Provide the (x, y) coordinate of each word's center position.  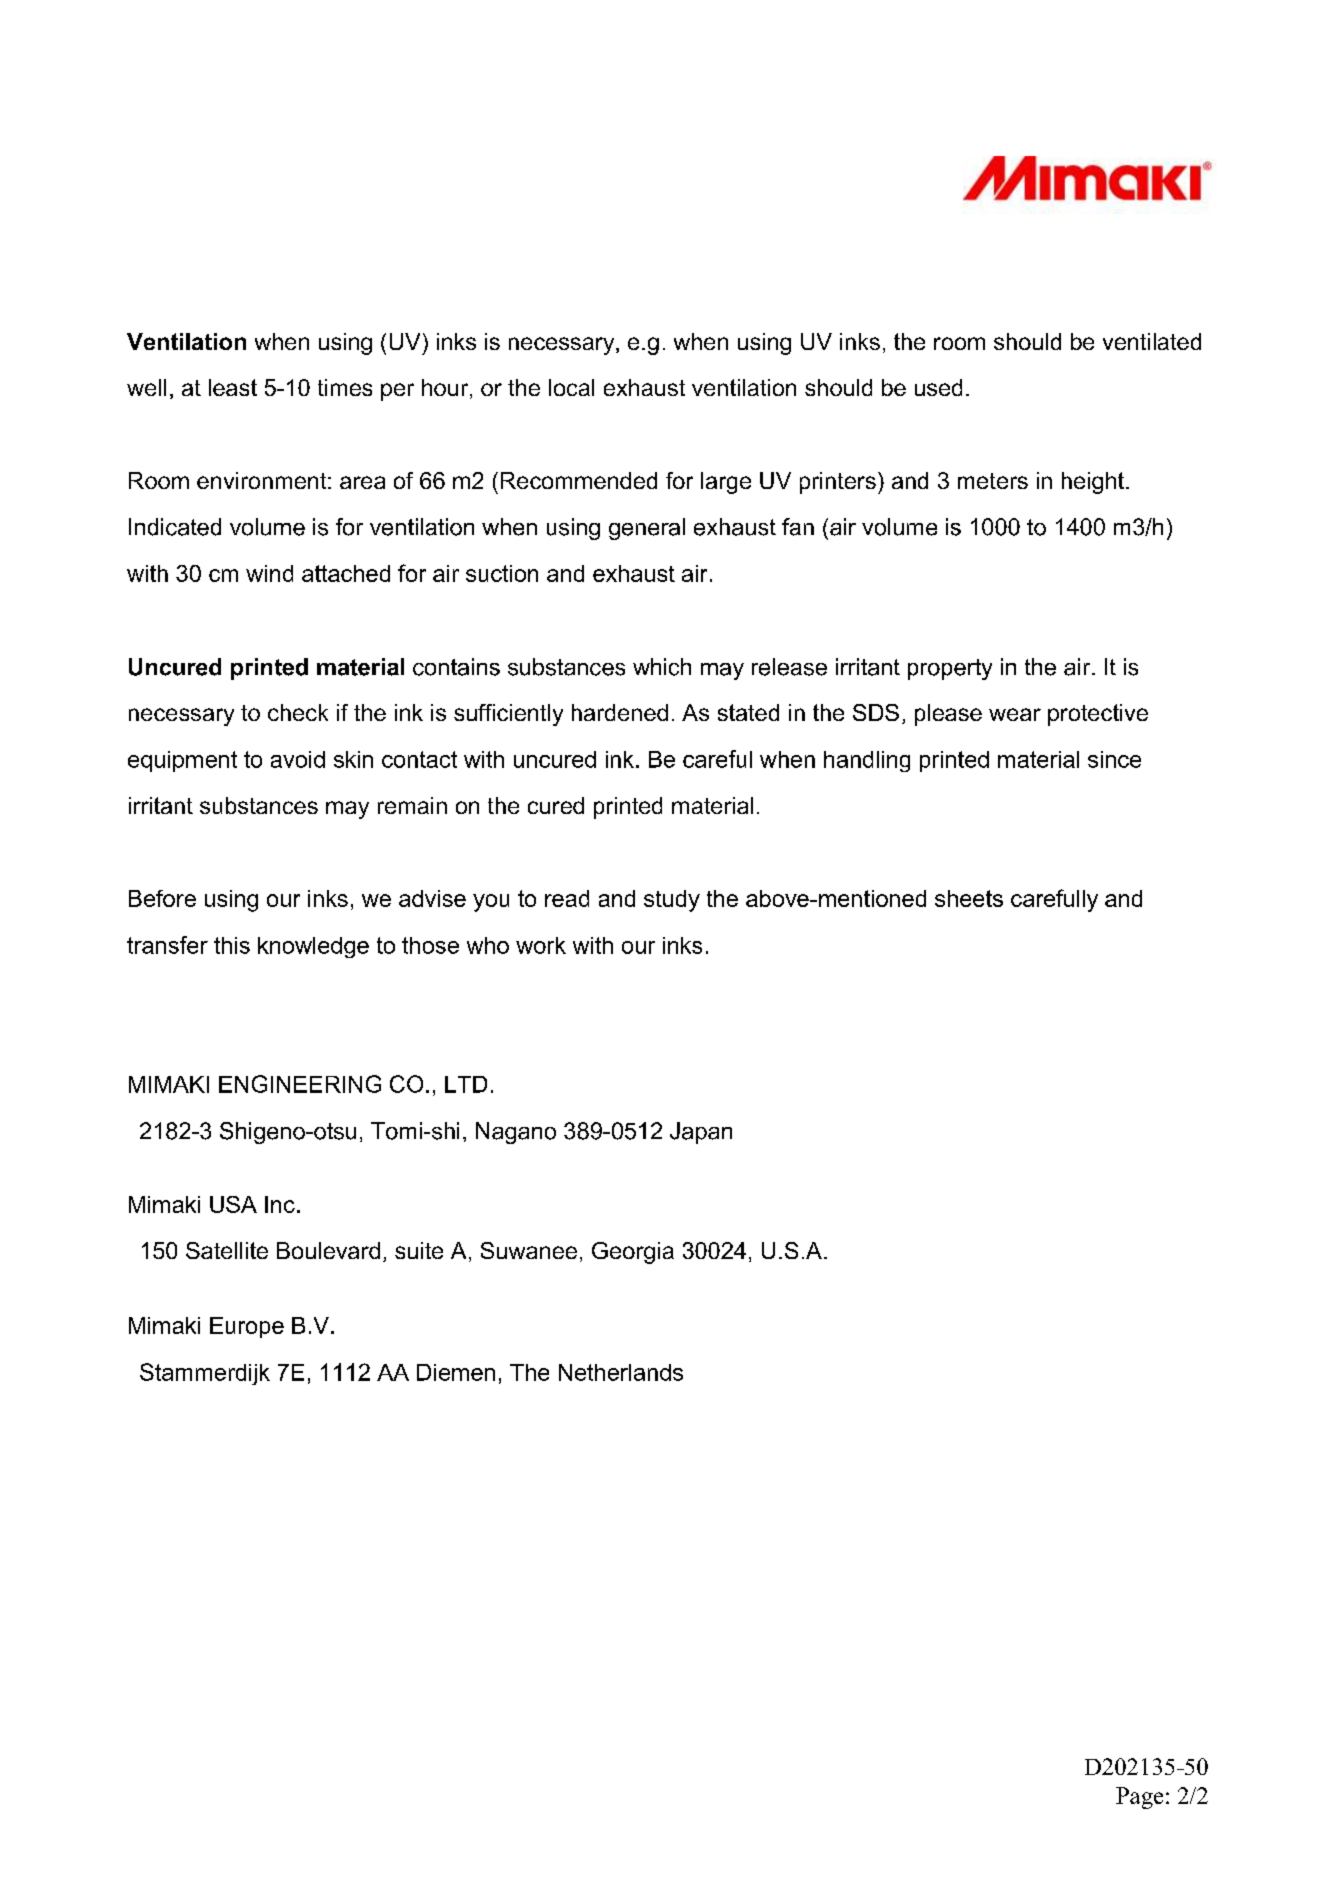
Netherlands (621, 1372)
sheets (969, 898)
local (571, 387)
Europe (247, 1327)
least (233, 387)
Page (1139, 1798)
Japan (701, 1133)
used (938, 387)
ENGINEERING (300, 1084)
